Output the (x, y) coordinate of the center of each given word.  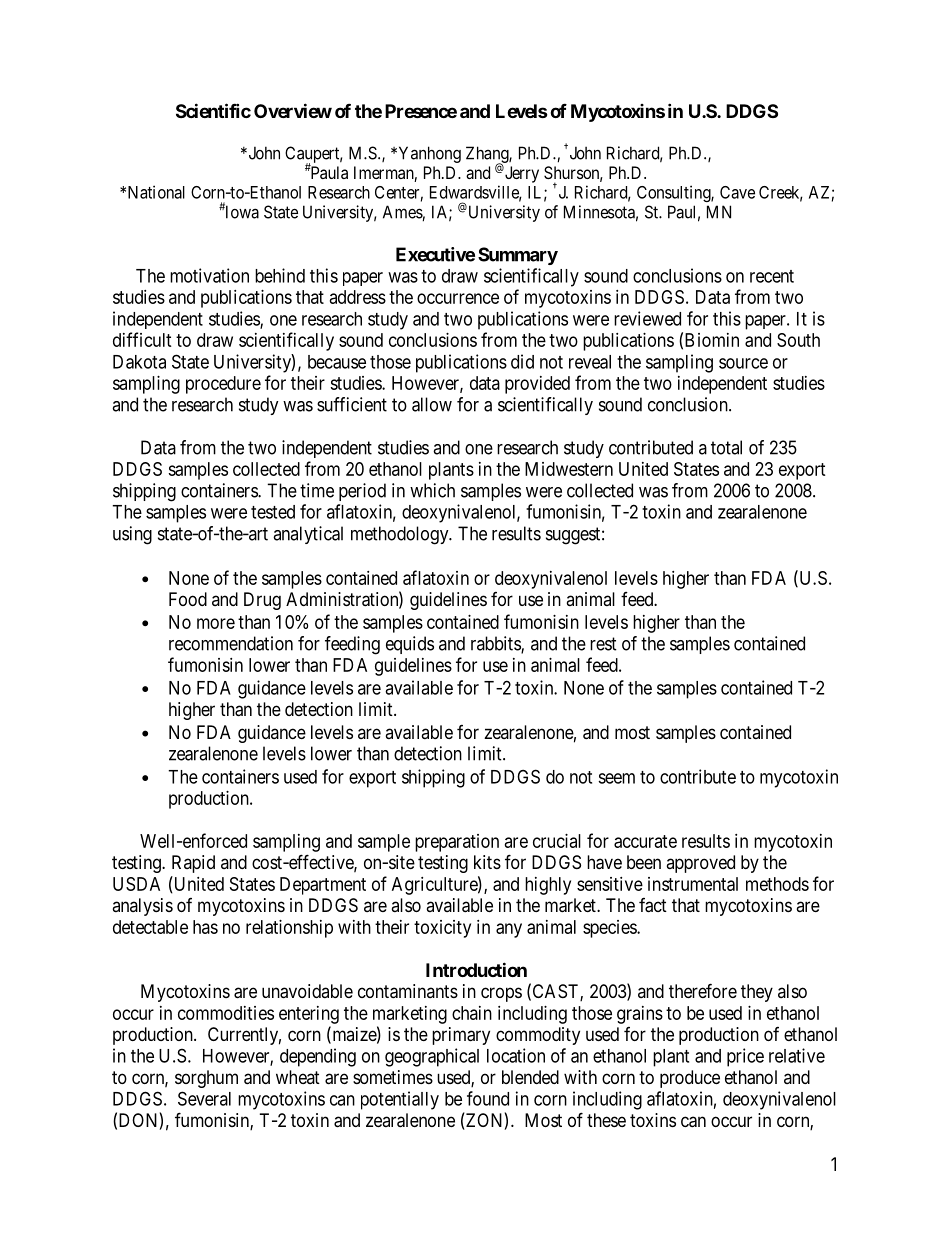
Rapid (193, 864)
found (488, 1098)
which (432, 490)
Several (204, 1098)
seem (616, 778)
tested (273, 512)
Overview (293, 110)
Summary (518, 256)
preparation (457, 843)
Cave (737, 192)
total (726, 447)
